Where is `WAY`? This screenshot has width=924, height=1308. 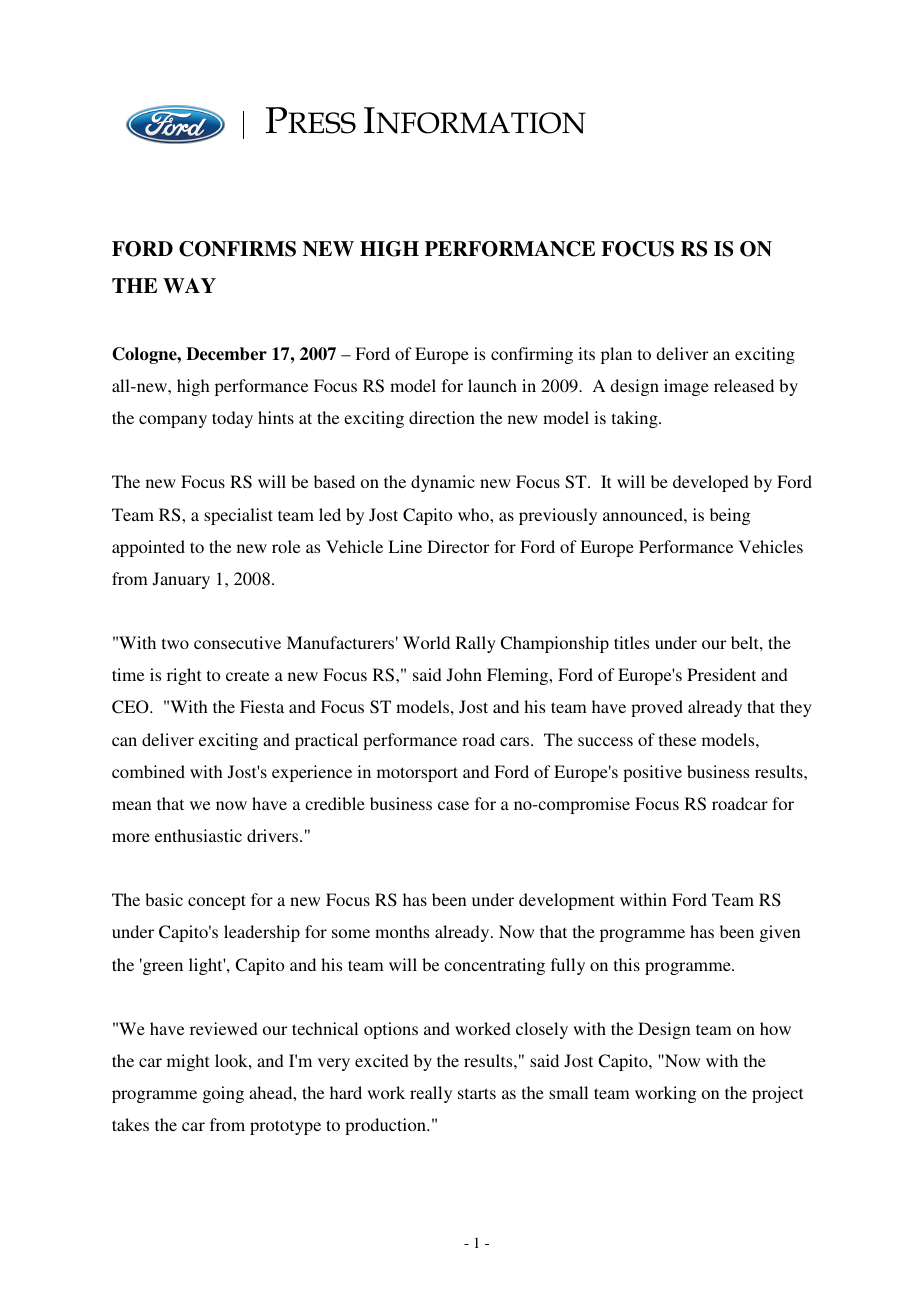 WAY is located at coordinates (189, 285).
